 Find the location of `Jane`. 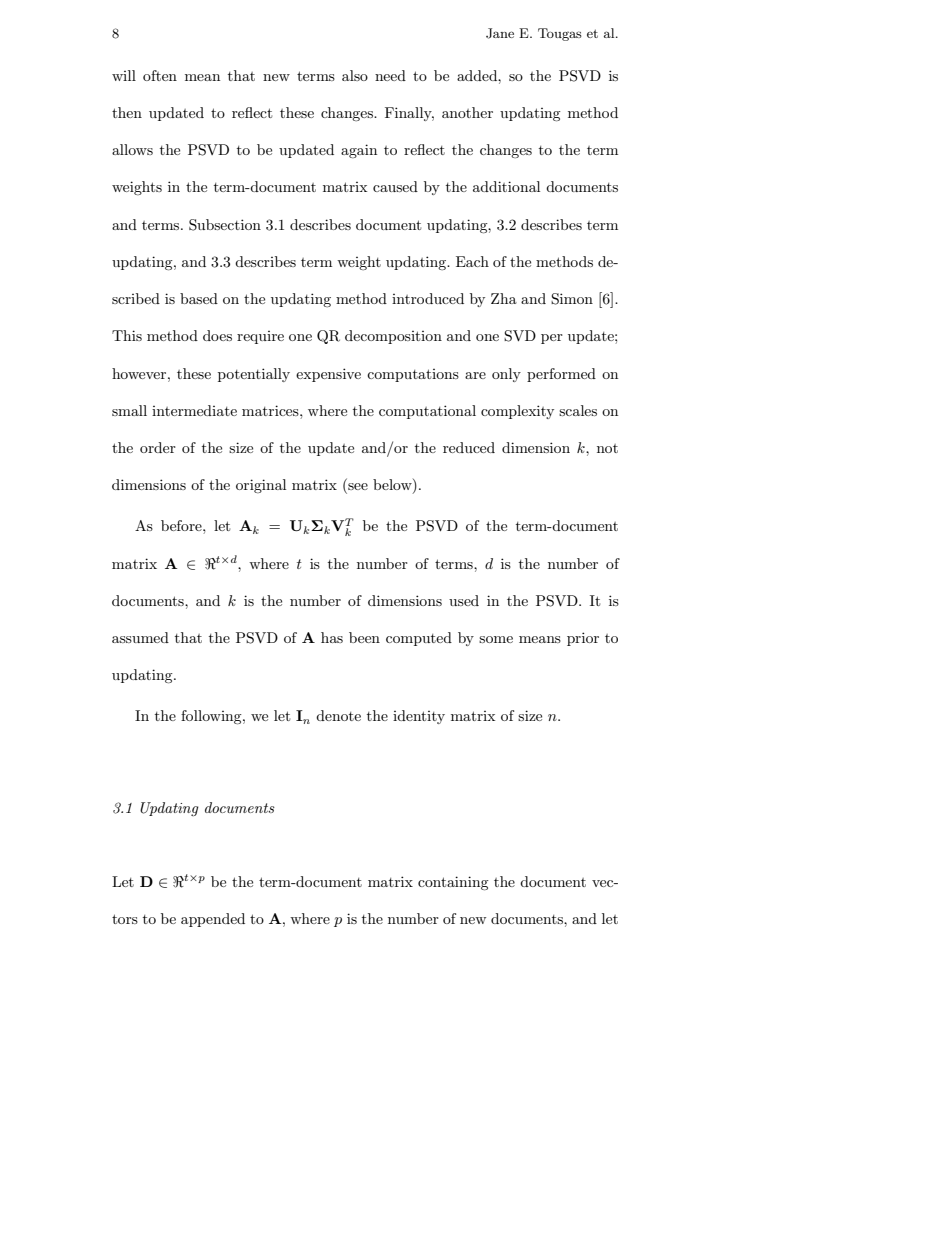

Jane is located at coordinates (500, 33).
